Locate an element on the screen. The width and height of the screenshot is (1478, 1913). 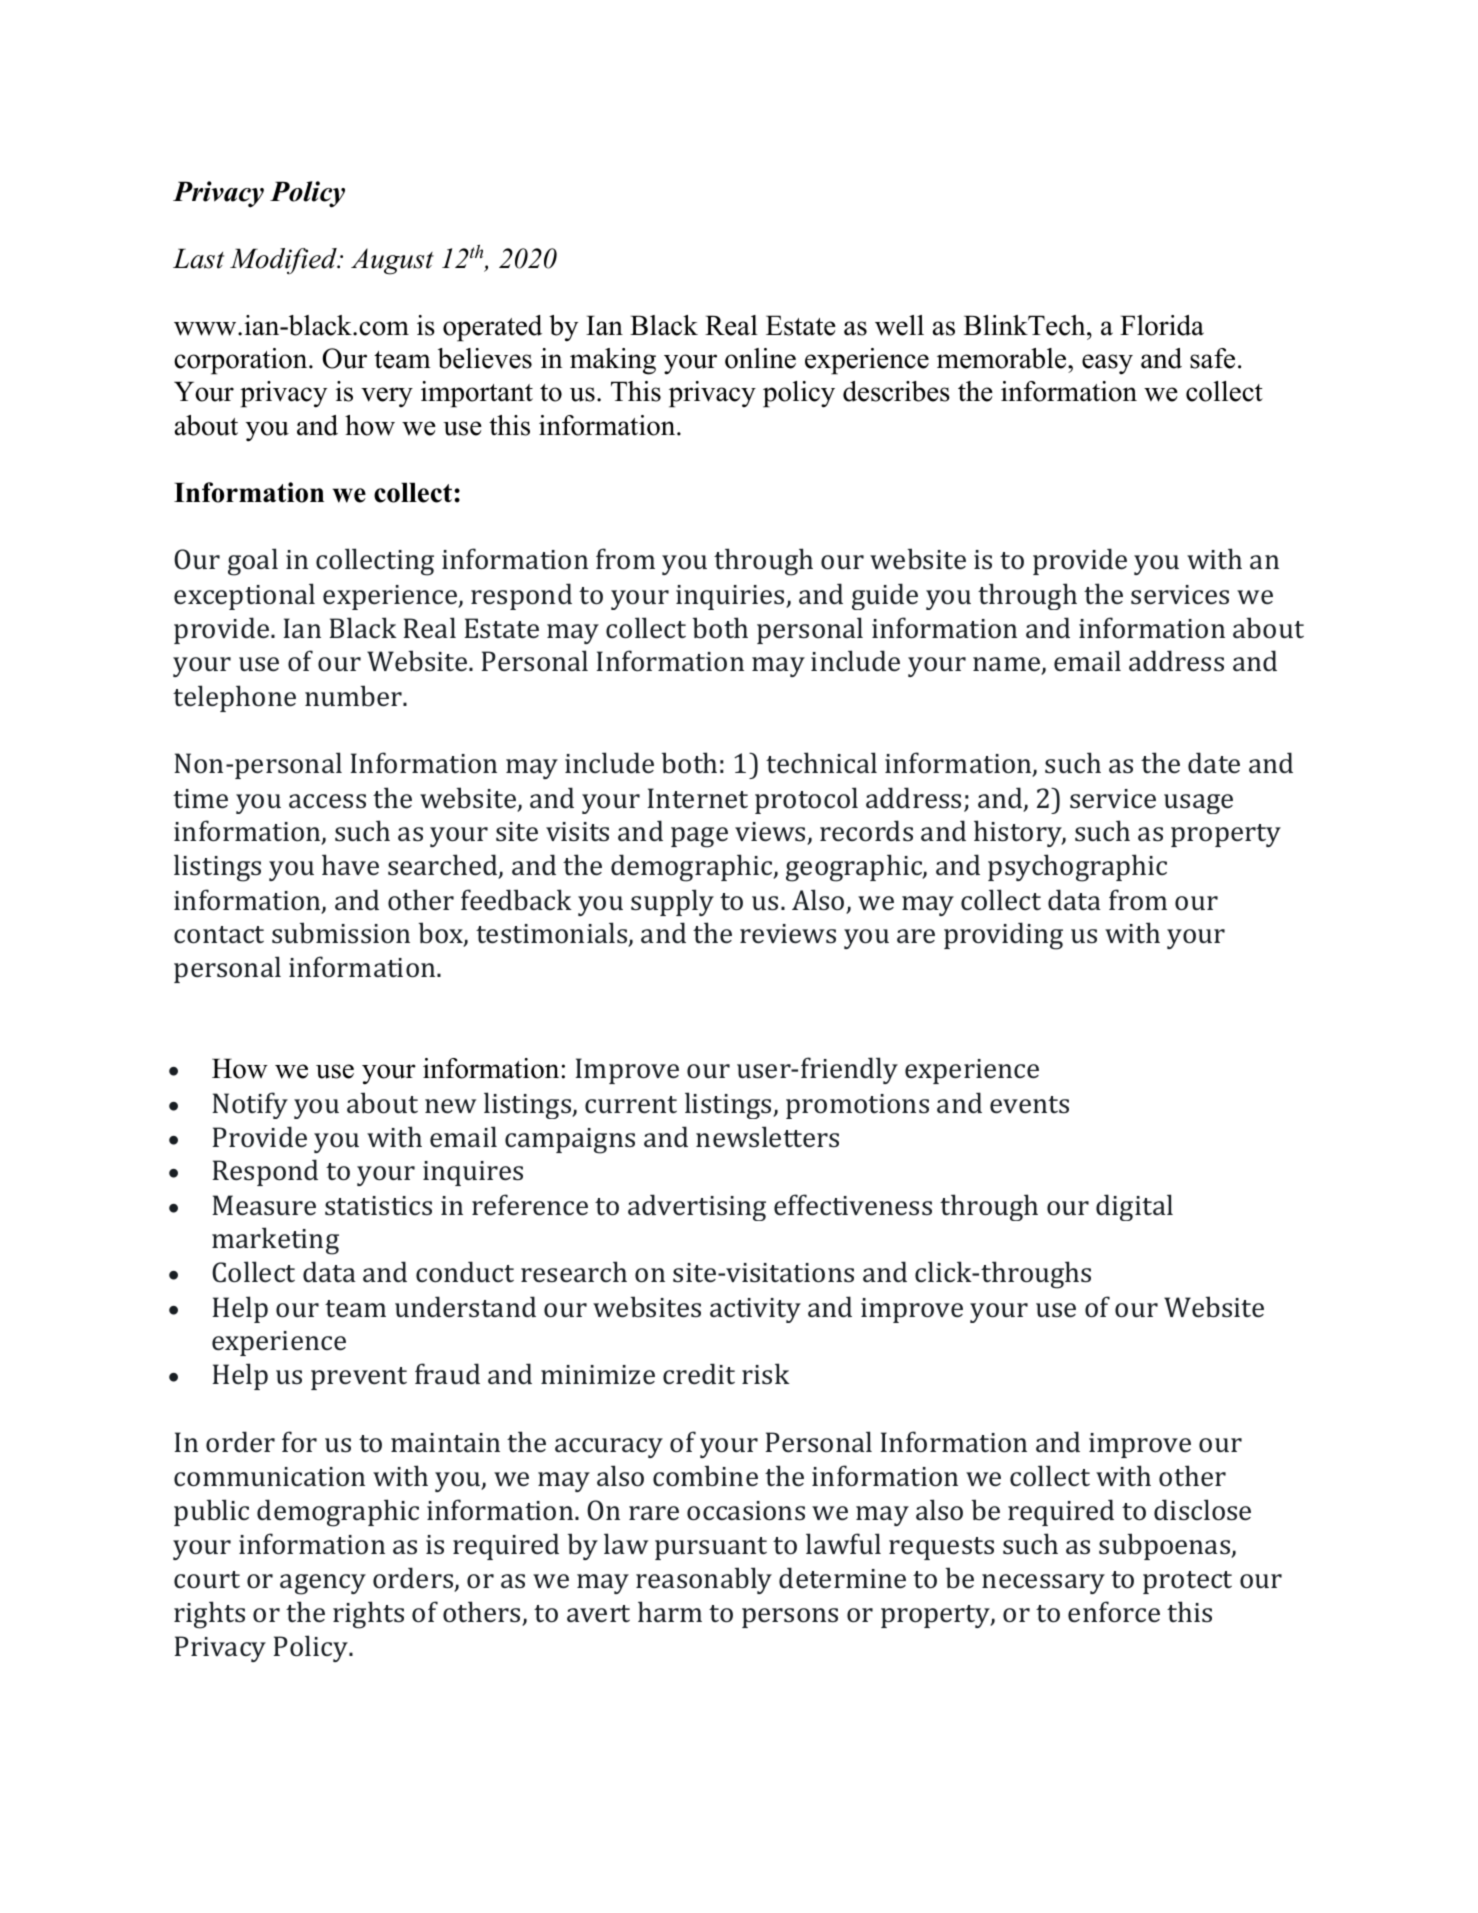
agency is located at coordinates (323, 1584).
